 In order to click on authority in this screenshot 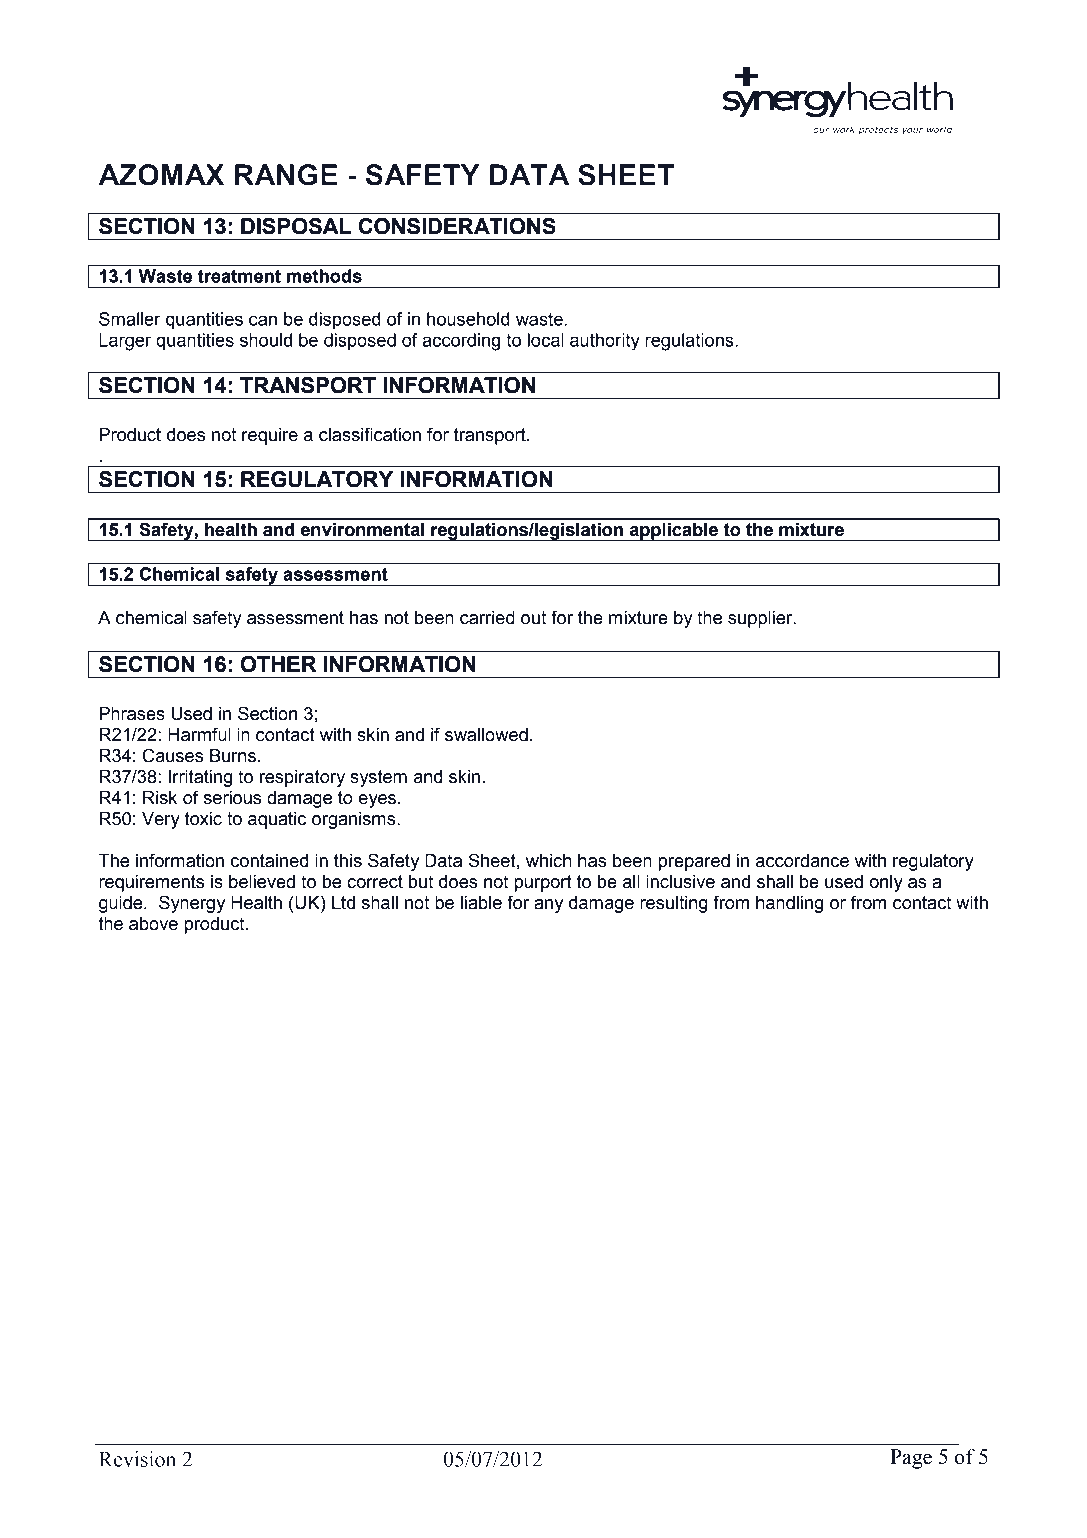, I will do `click(605, 342)`.
